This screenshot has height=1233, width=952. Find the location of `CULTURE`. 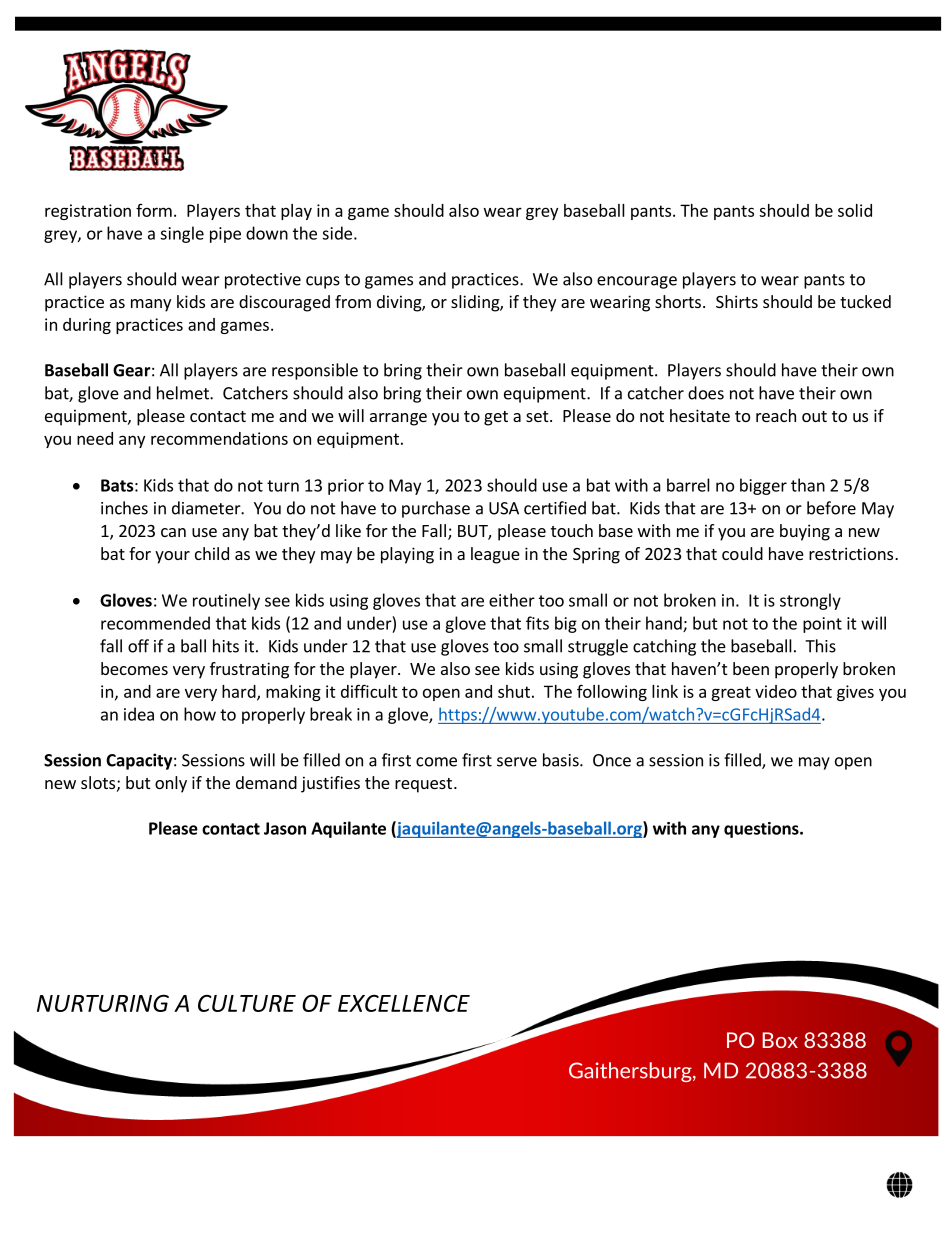

CULTURE is located at coordinates (247, 1003).
